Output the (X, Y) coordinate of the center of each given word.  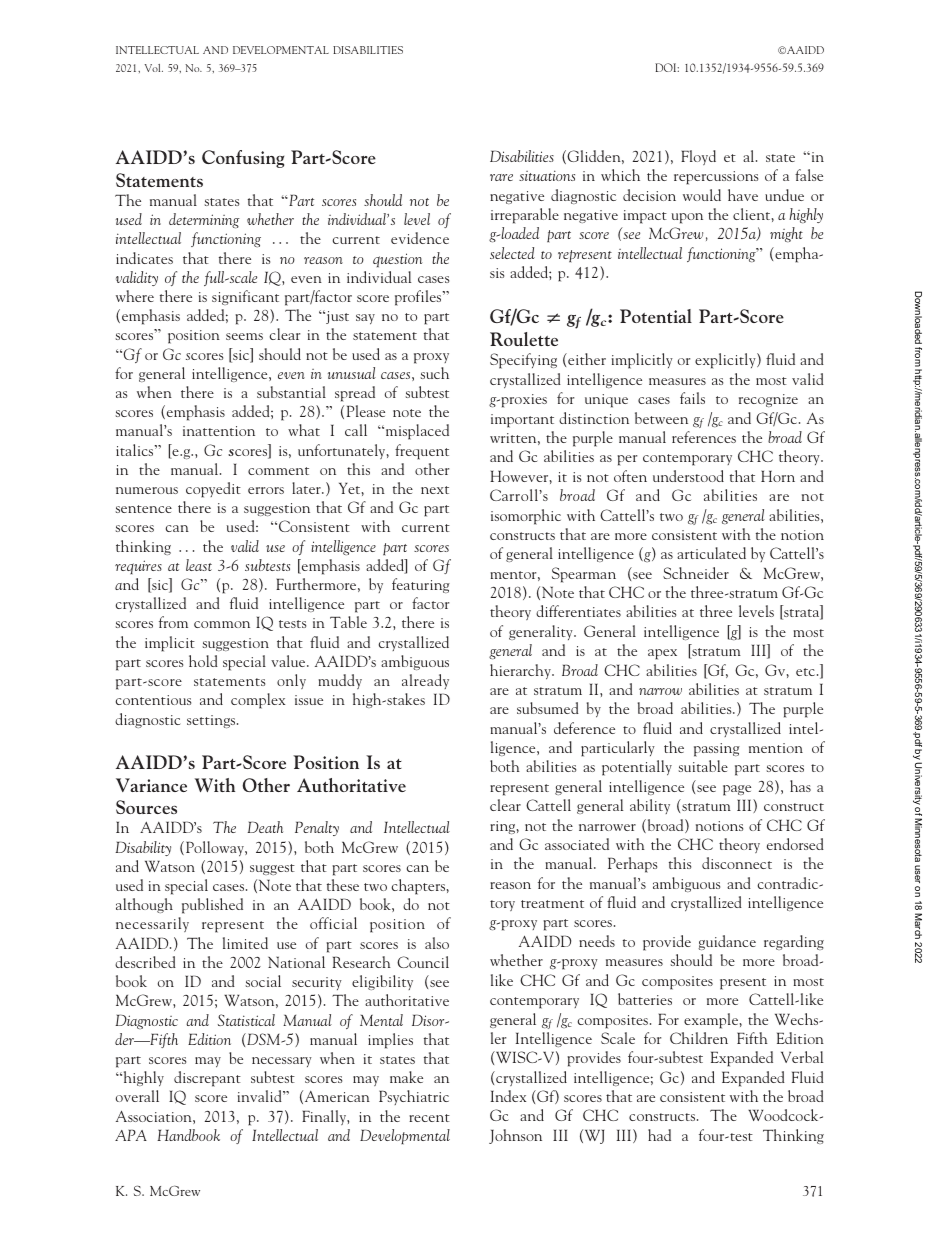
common (222, 624)
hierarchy (521, 671)
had (659, 1135)
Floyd (698, 157)
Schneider (696, 573)
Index (508, 1096)
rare (501, 177)
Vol (154, 68)
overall (137, 1096)
